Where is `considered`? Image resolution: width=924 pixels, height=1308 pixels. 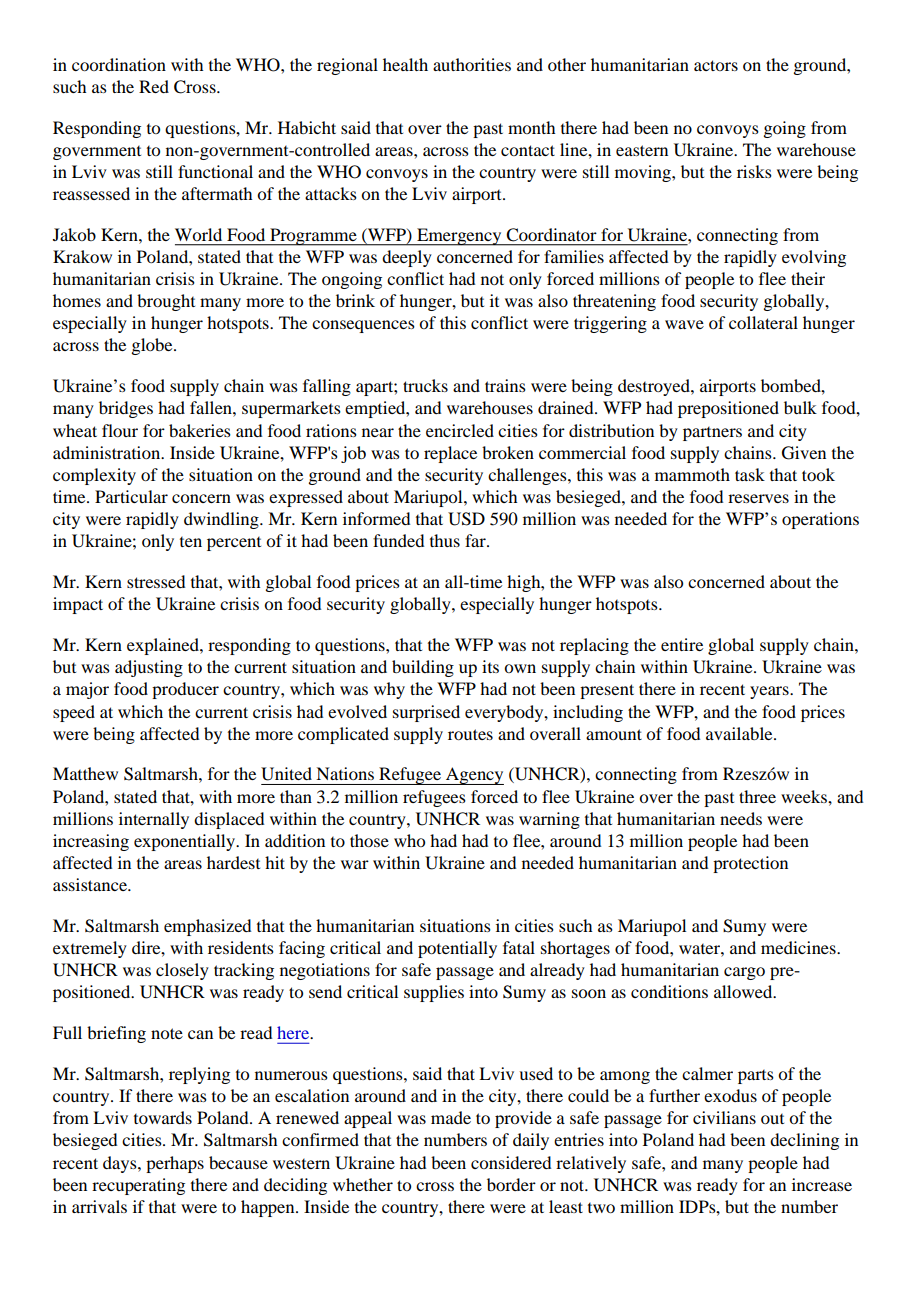
considered is located at coordinates (511, 1162).
